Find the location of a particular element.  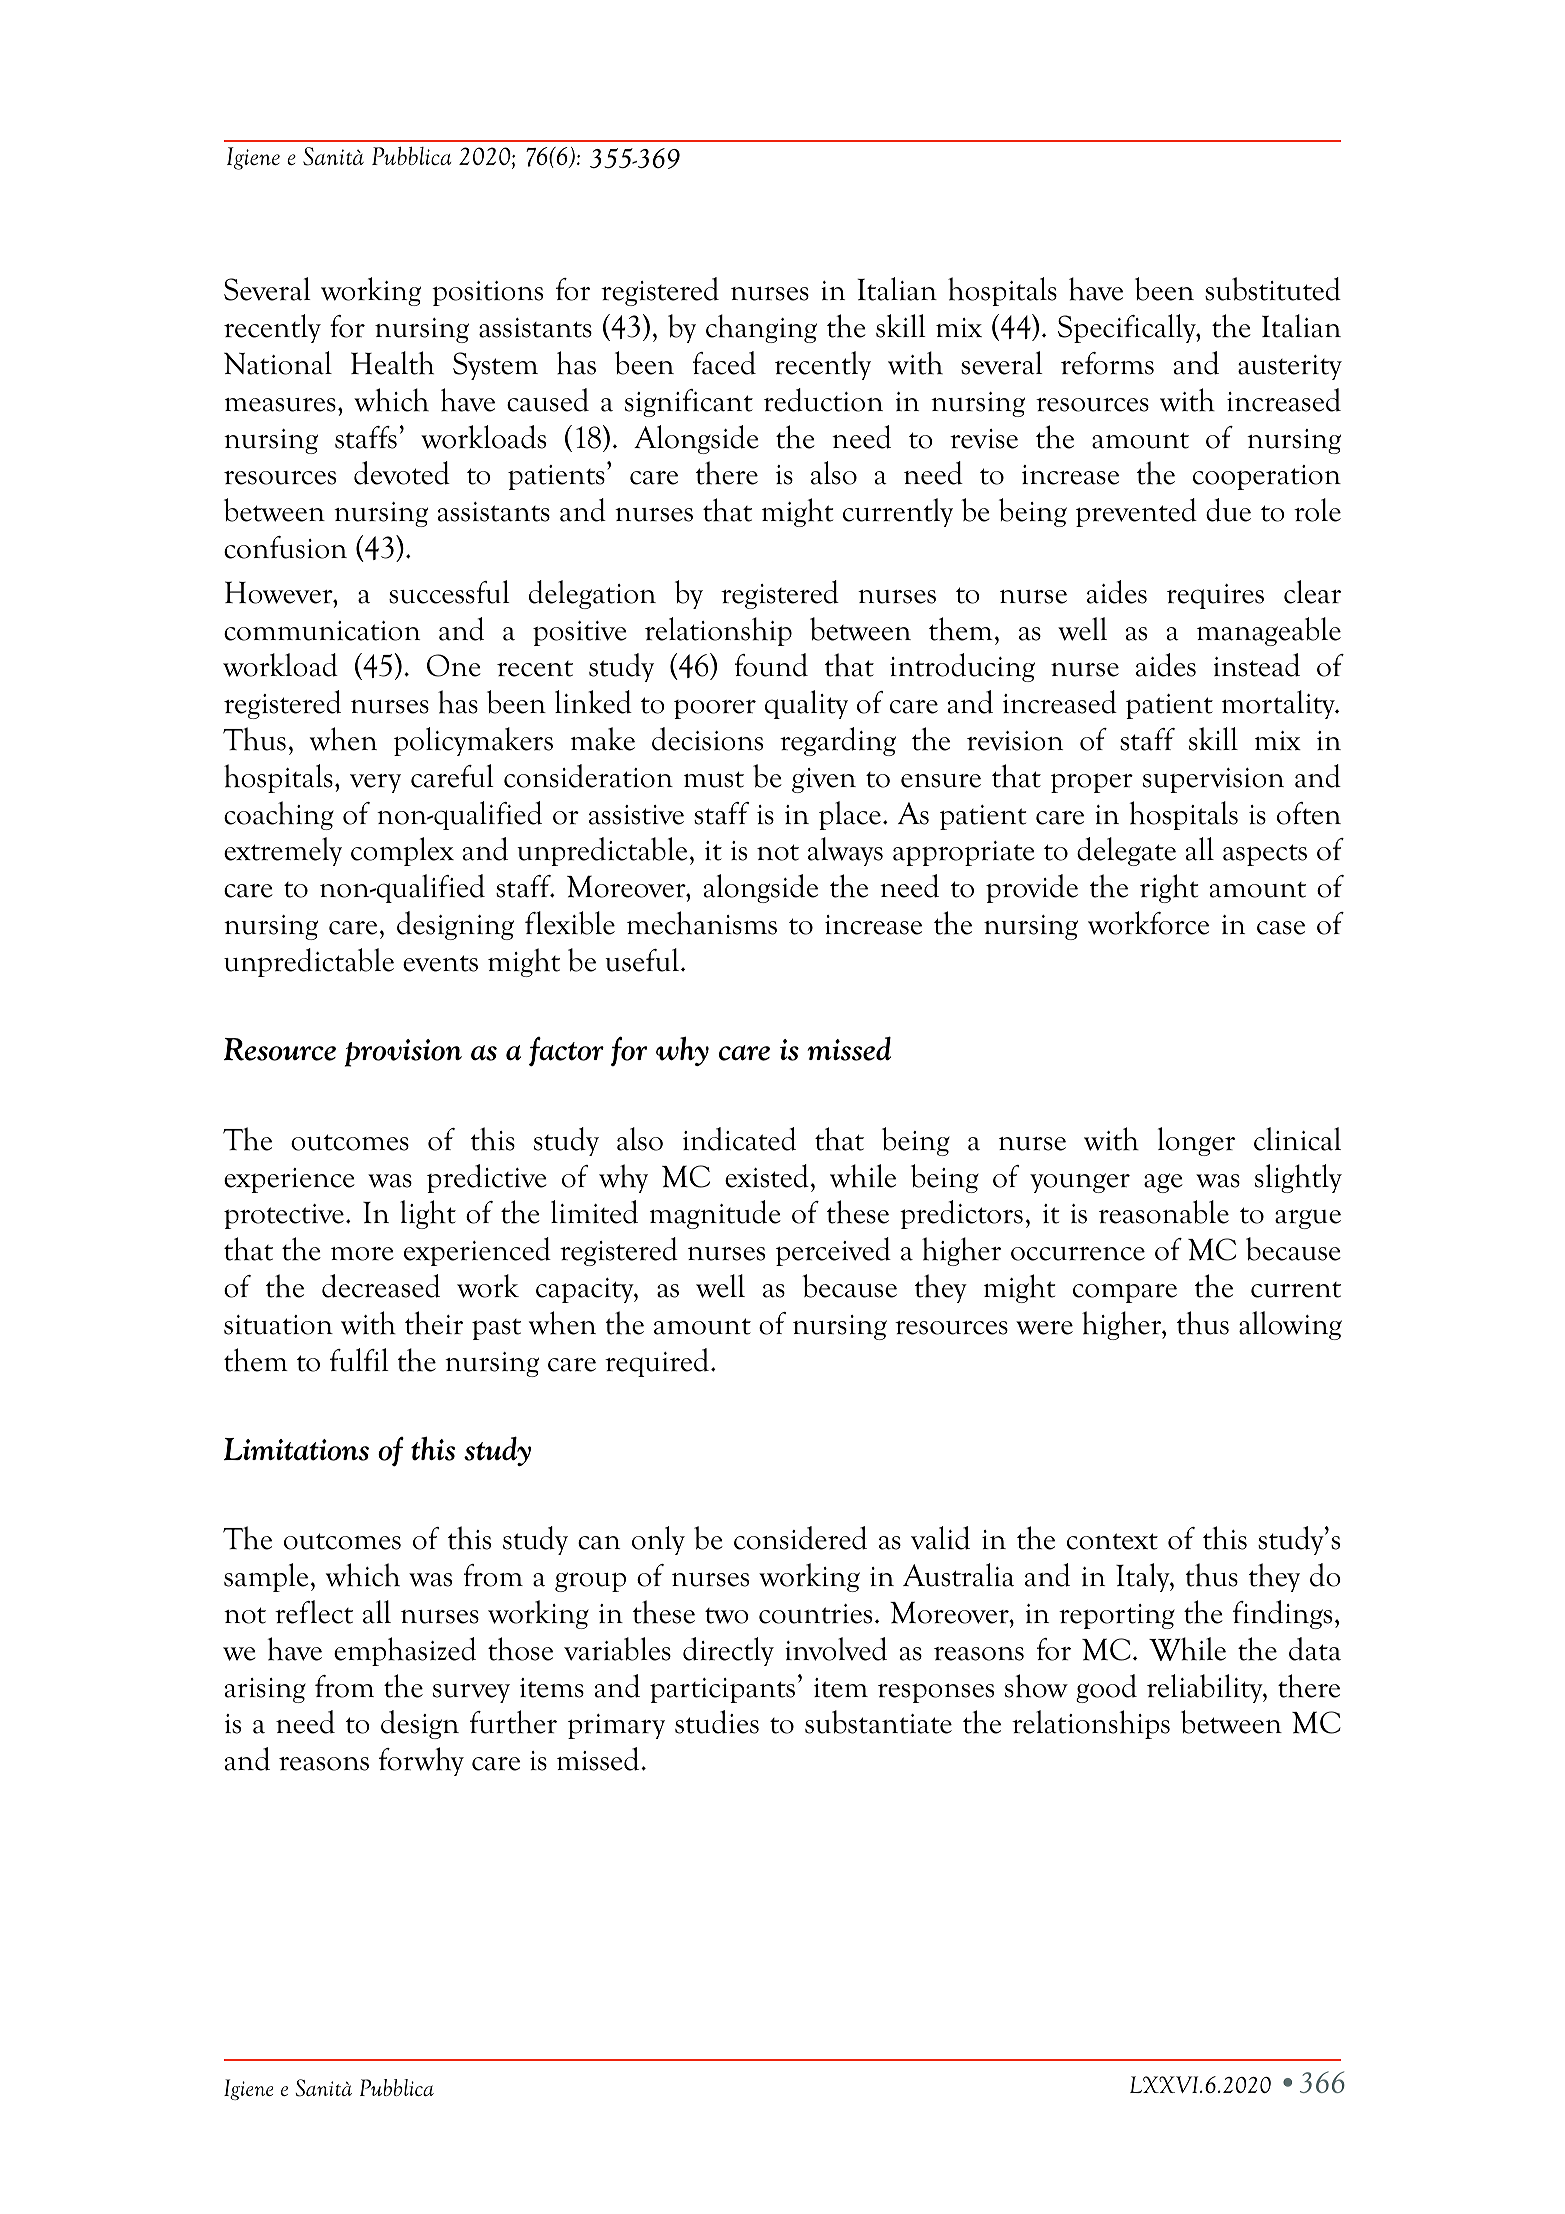

perceived is located at coordinates (833, 1251).
